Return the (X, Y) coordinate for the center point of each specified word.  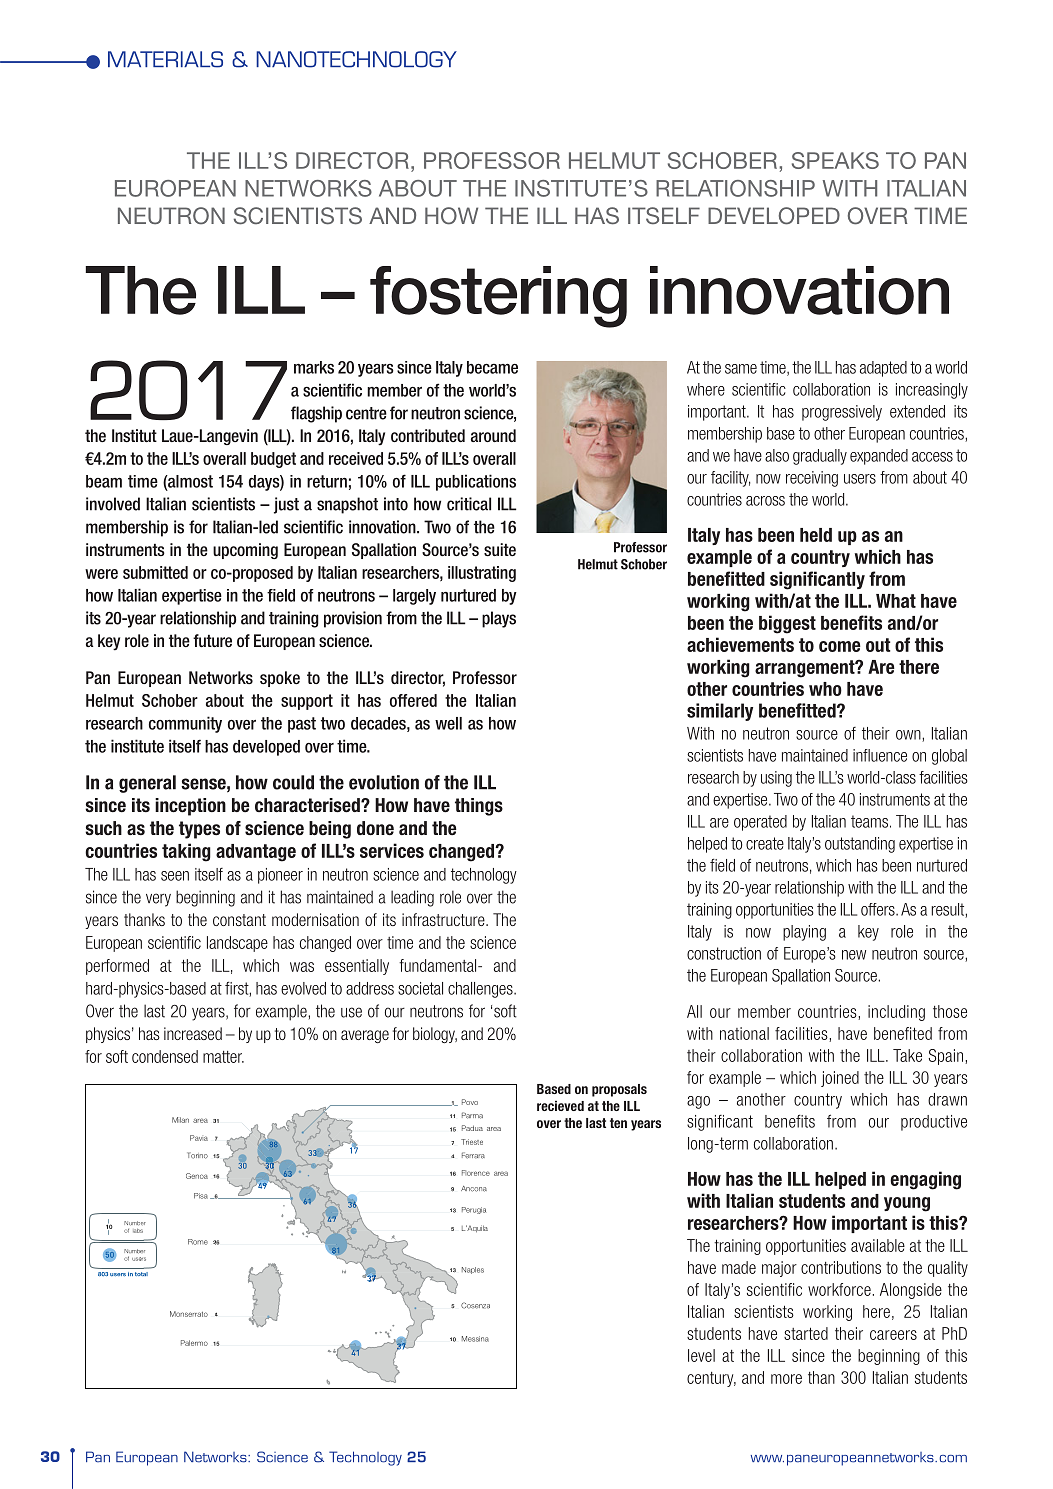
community (185, 724)
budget (273, 460)
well (448, 723)
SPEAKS (835, 160)
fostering (498, 297)
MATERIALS (165, 59)
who (825, 689)
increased (193, 1033)
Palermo (194, 1343)
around (493, 435)
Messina (475, 1339)
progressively (842, 413)
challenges (481, 990)
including (896, 1013)
